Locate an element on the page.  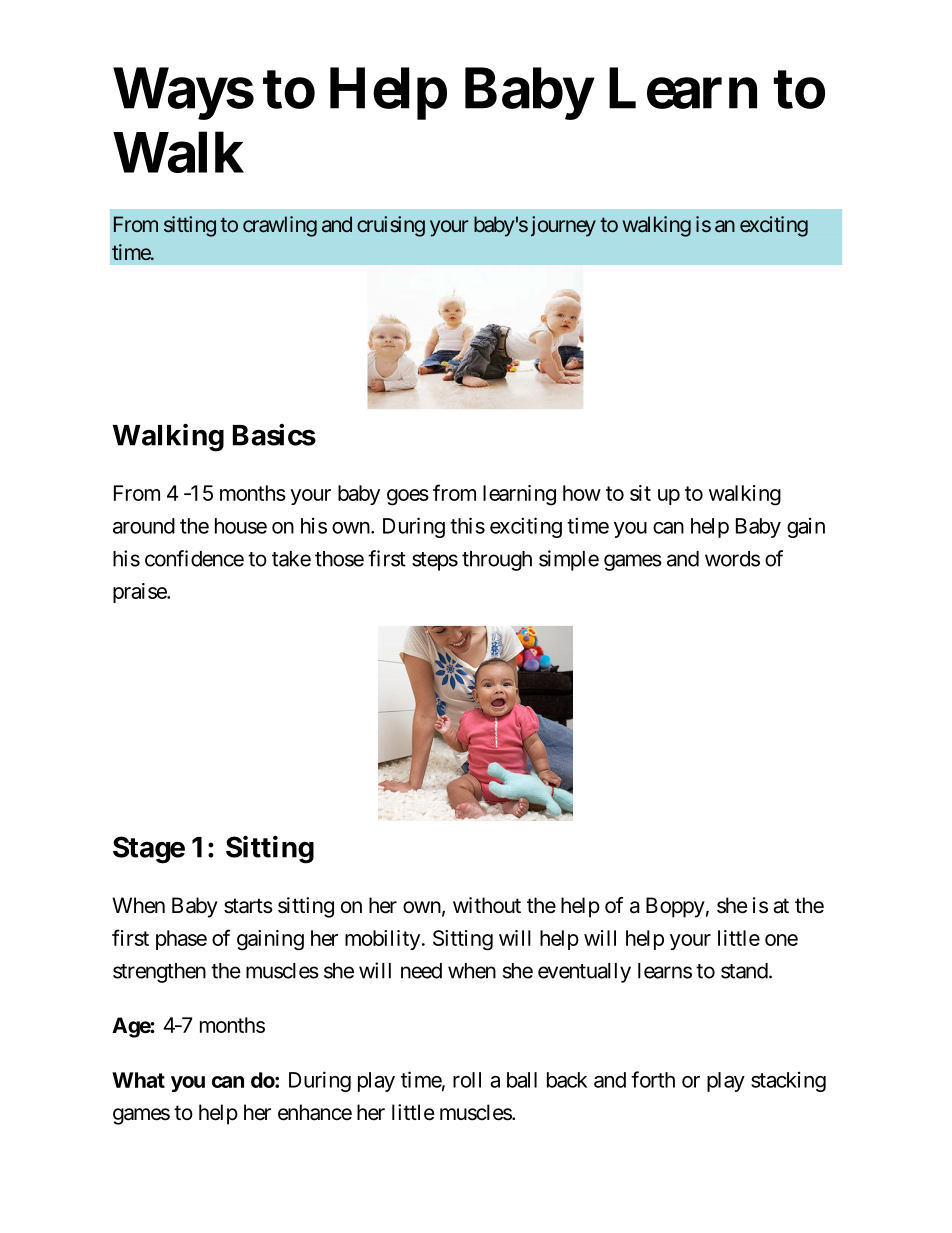
through is located at coordinates (497, 561).
